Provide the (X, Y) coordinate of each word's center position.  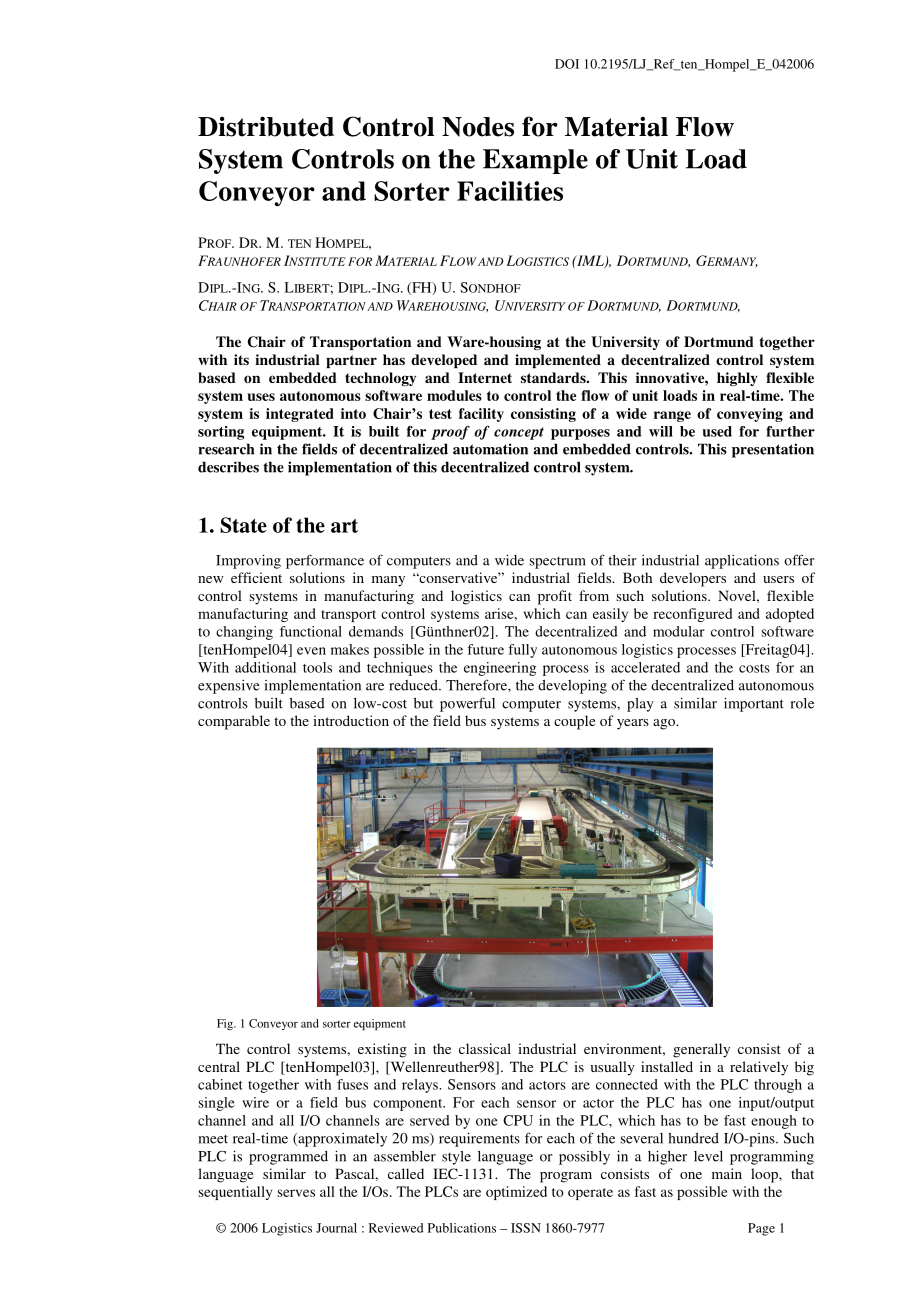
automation (490, 449)
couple (574, 722)
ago (665, 724)
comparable (234, 722)
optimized (516, 1193)
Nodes (478, 127)
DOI (567, 64)
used (717, 431)
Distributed (266, 126)
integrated (300, 415)
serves (296, 1193)
